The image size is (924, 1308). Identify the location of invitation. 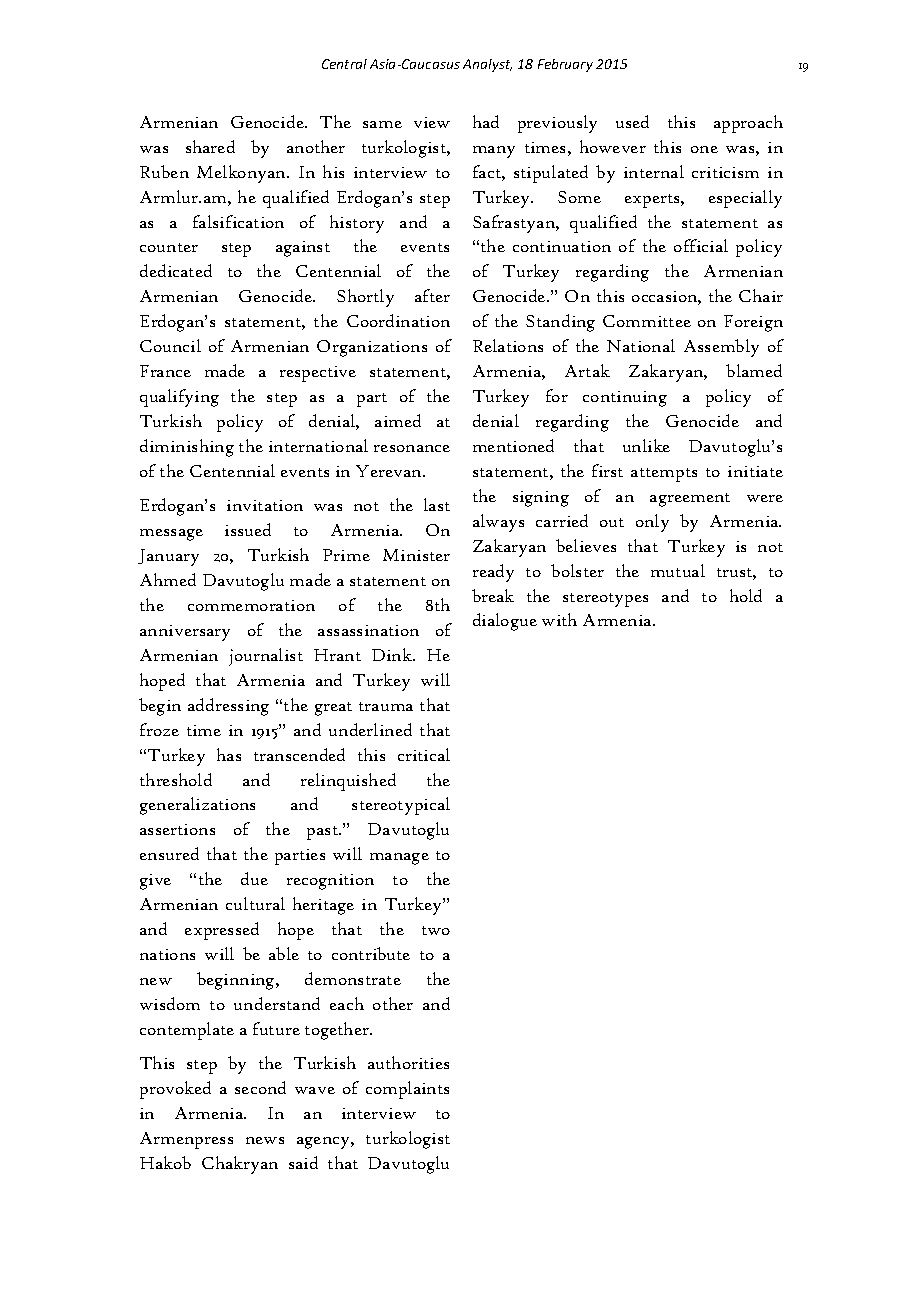
(265, 505).
